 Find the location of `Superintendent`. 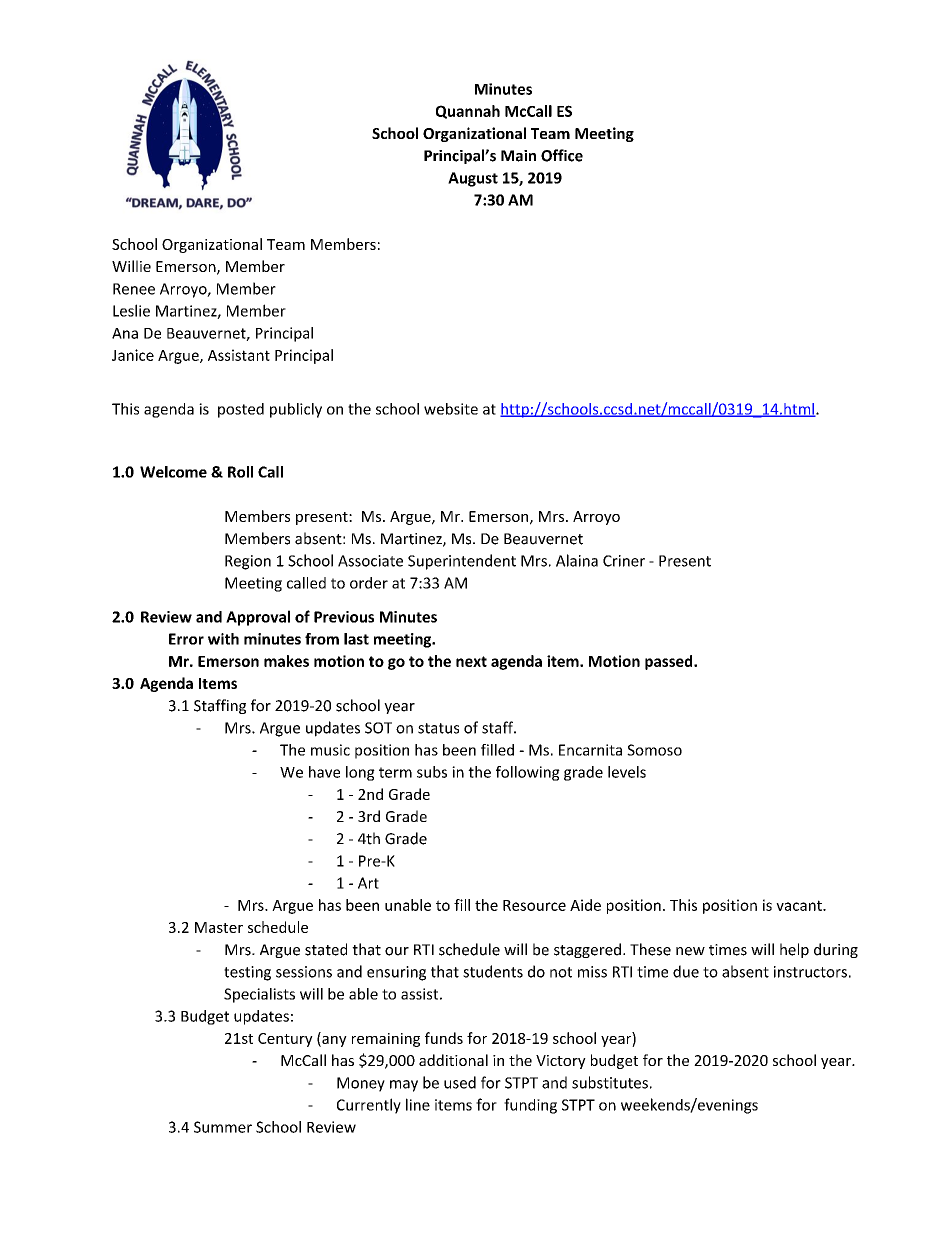

Superintendent is located at coordinates (462, 562).
